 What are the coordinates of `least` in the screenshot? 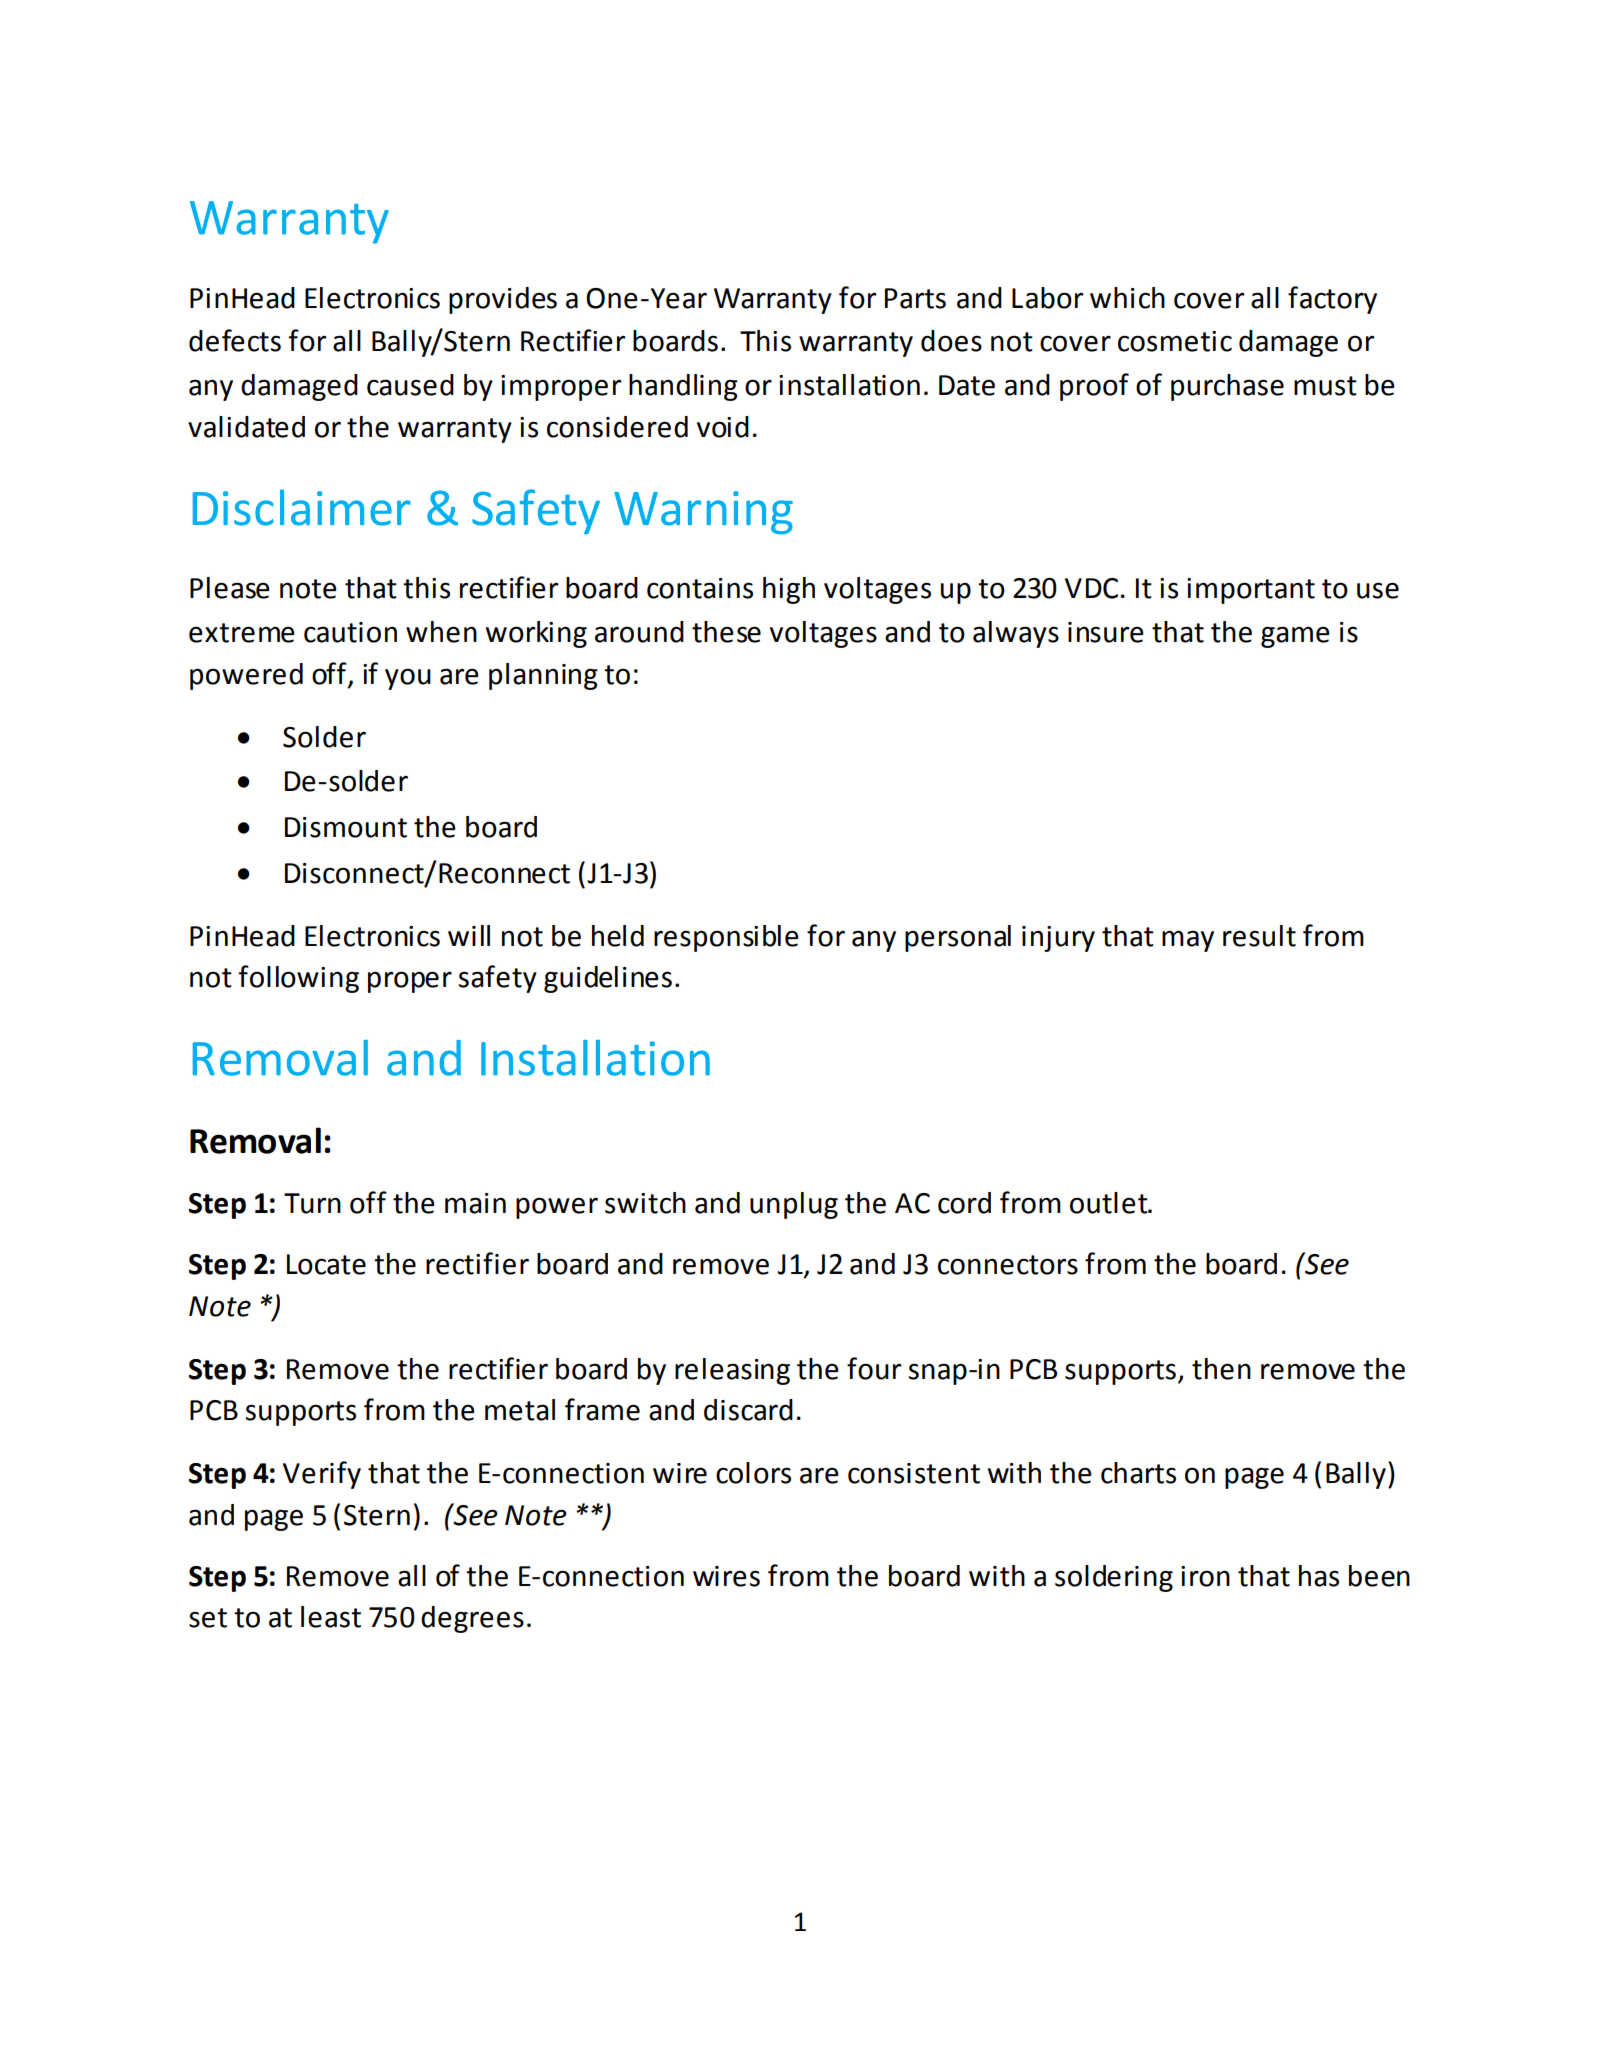 It's located at (331, 1617).
